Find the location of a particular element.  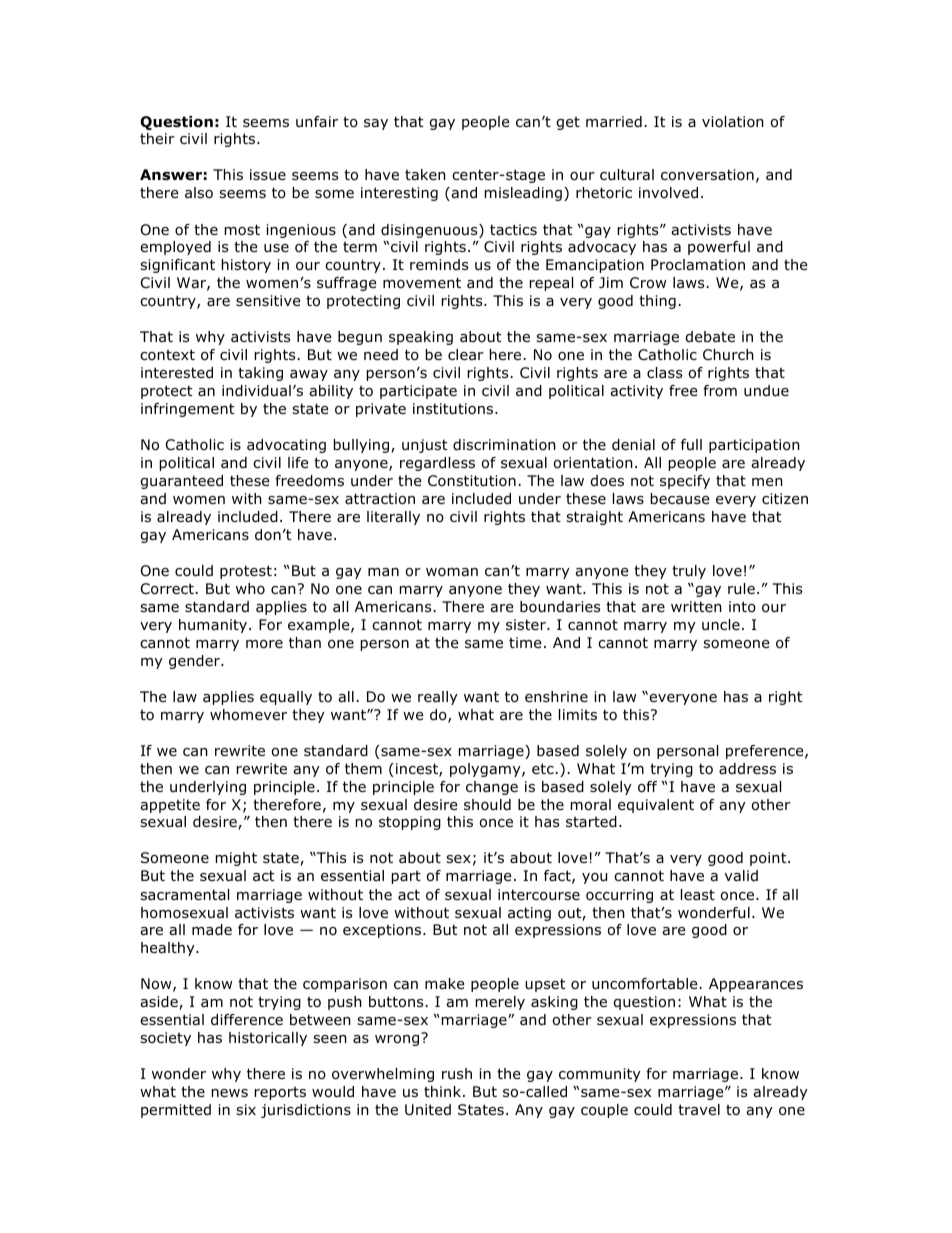

rush is located at coordinates (457, 1073).
